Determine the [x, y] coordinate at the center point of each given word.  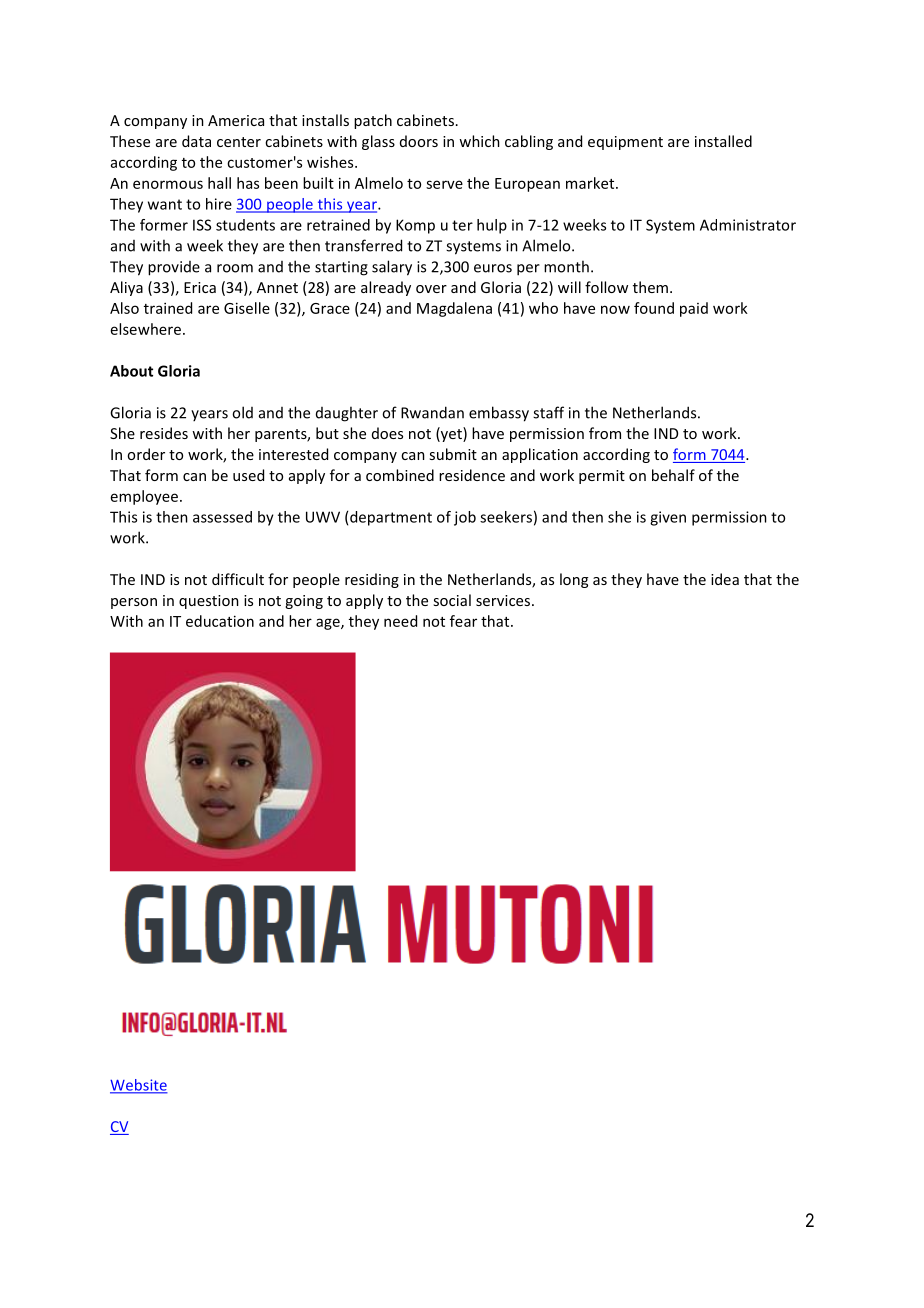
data [196, 141]
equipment [625, 143]
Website [139, 1086]
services [504, 600]
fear [463, 621]
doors [419, 141]
